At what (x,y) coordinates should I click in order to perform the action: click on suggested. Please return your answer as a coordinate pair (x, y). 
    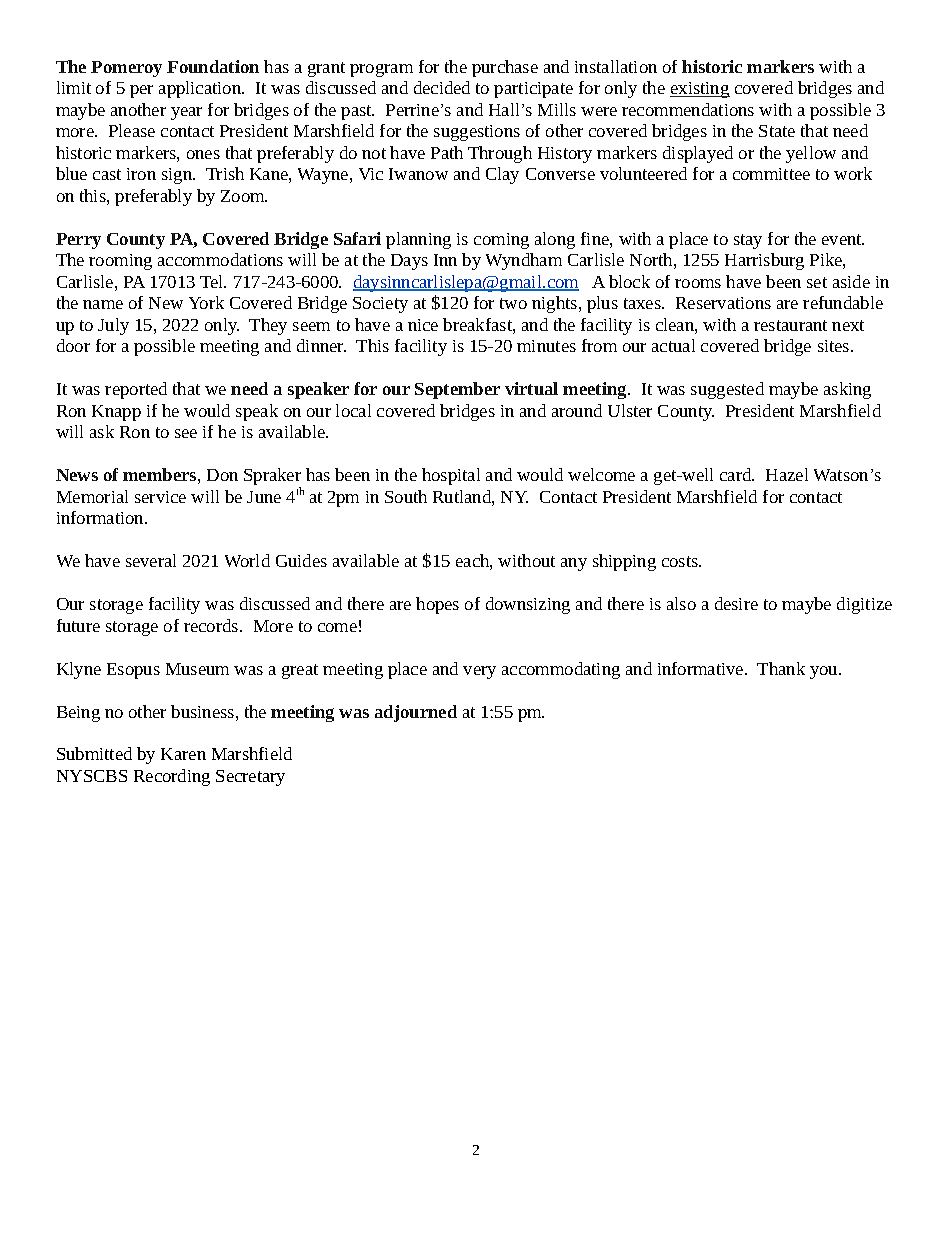
    Looking at the image, I should click on (727, 390).
